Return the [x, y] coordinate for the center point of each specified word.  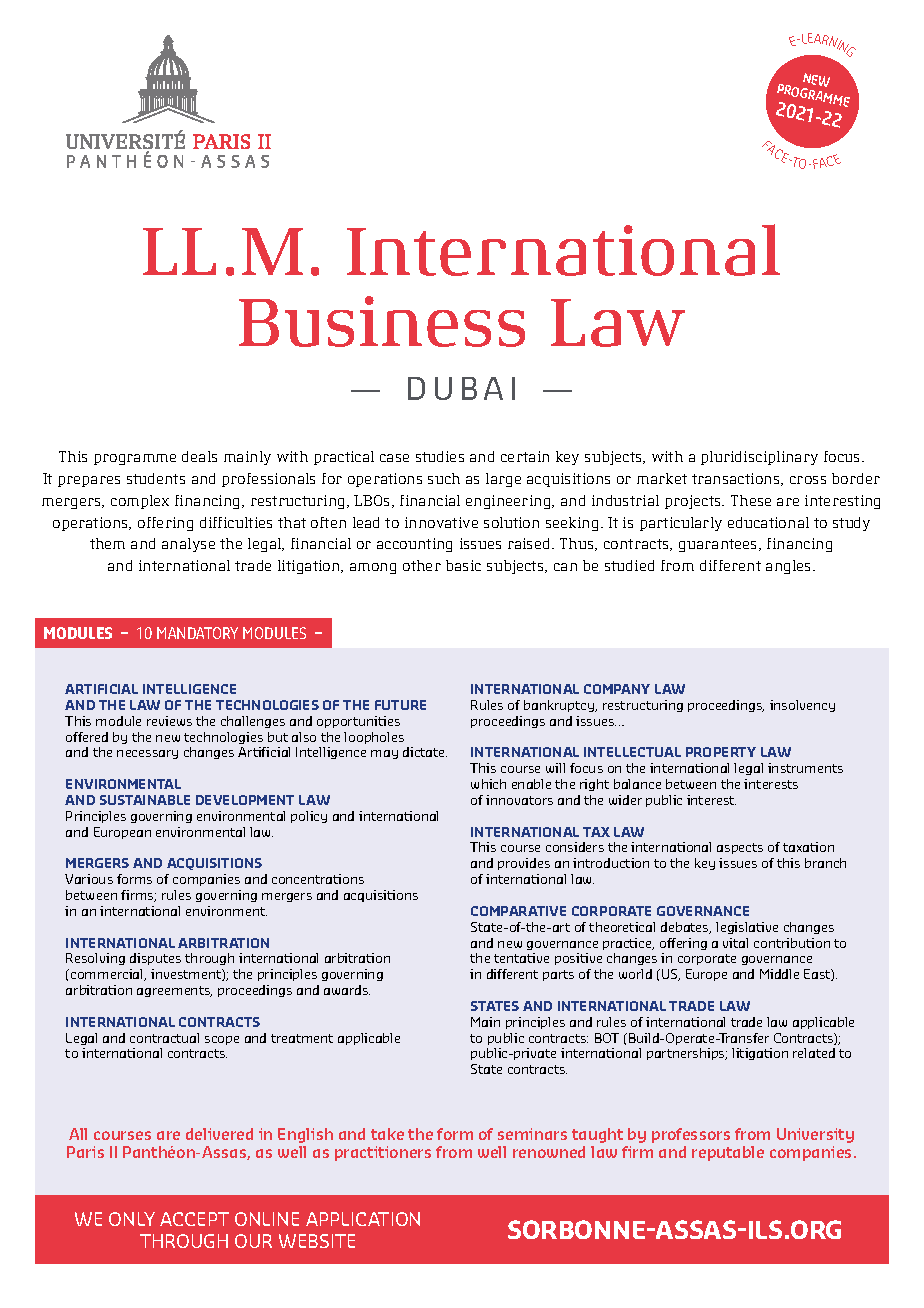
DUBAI [461, 388]
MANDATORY [197, 633]
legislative [747, 928]
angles [790, 567]
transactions [737, 479]
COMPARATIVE [518, 911]
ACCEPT [194, 1219]
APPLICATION [363, 1219]
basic [463, 565]
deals [199, 456]
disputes [155, 959]
